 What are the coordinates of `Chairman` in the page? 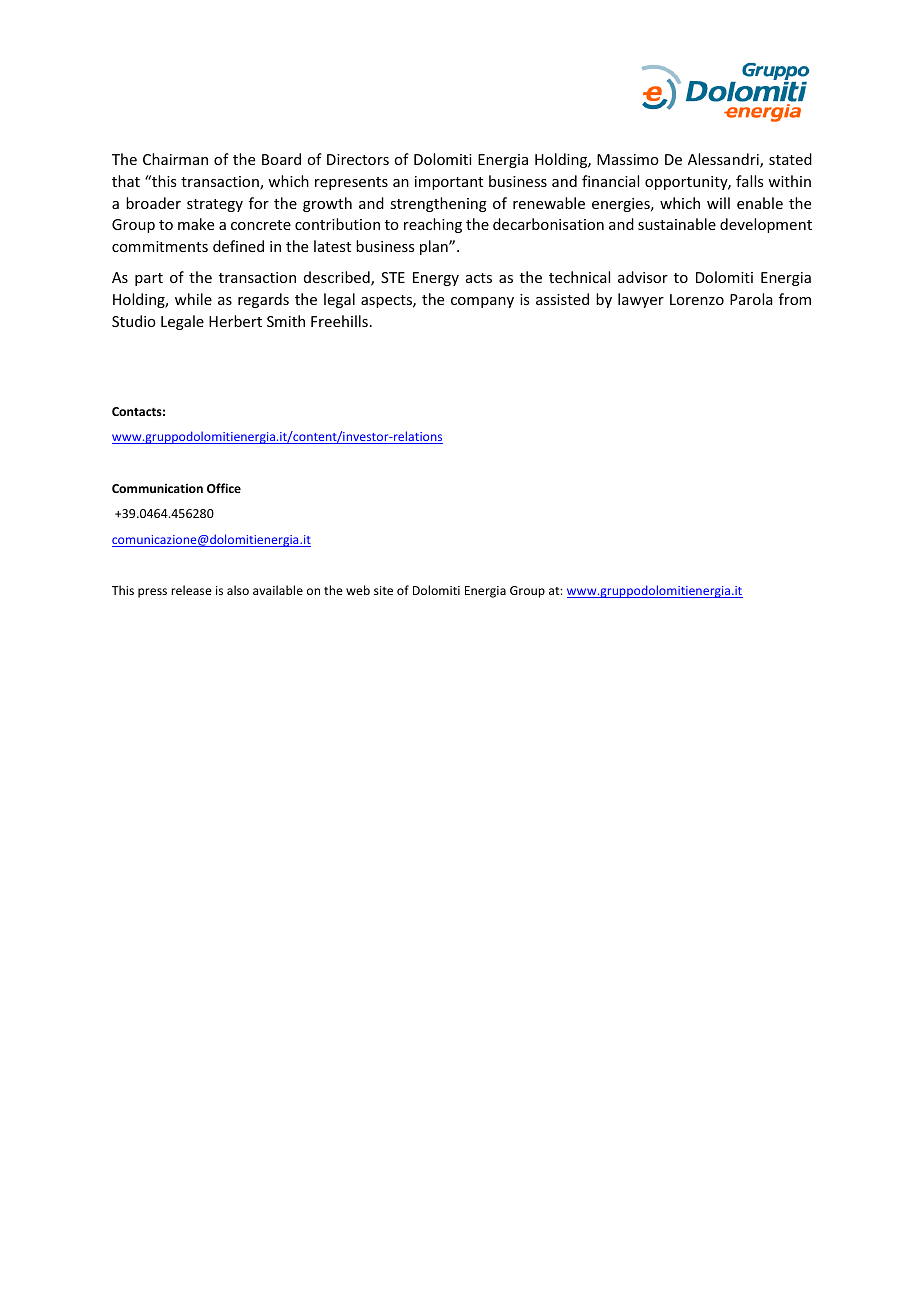 It's located at (175, 159).
